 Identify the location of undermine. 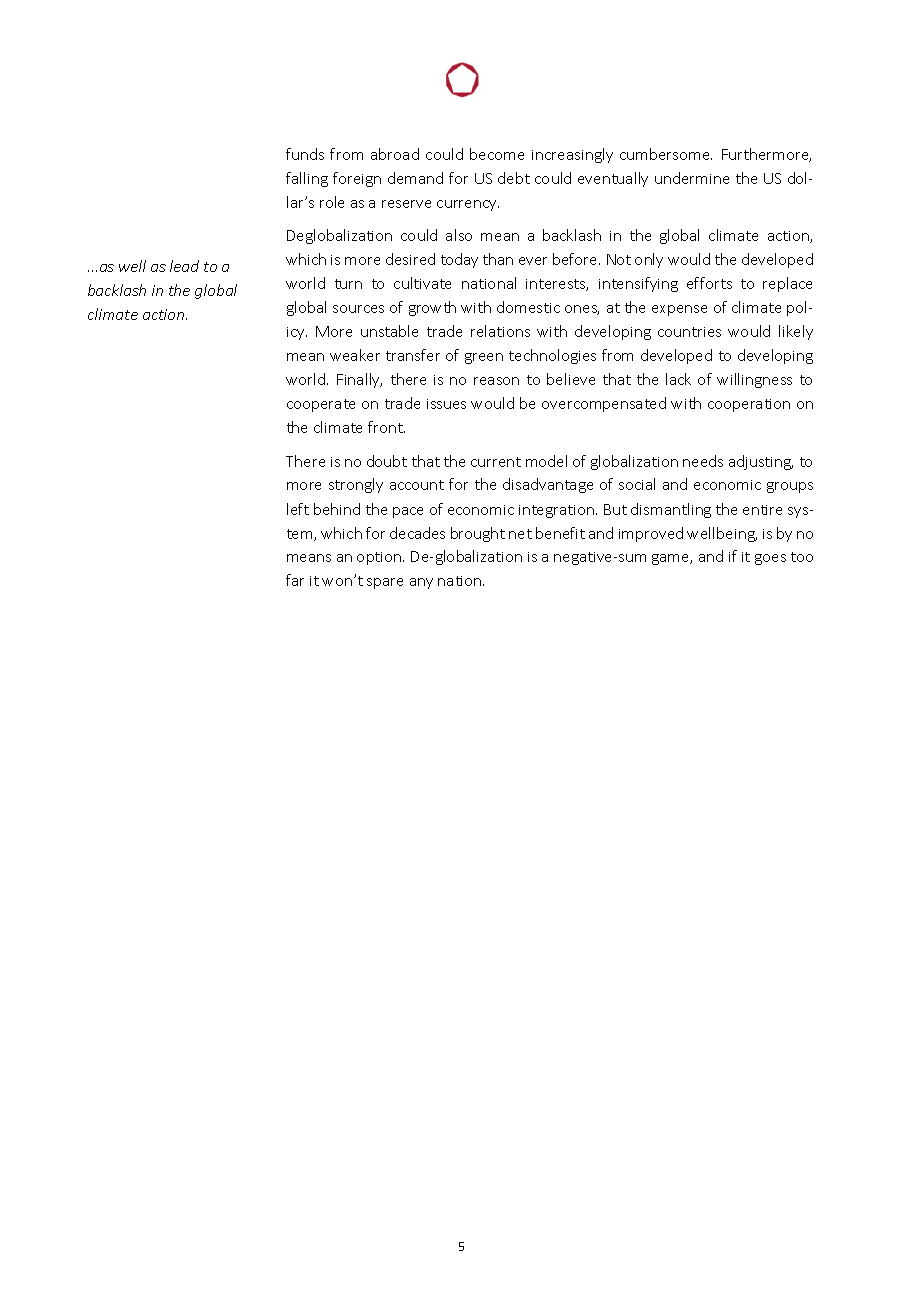
(692, 178).
